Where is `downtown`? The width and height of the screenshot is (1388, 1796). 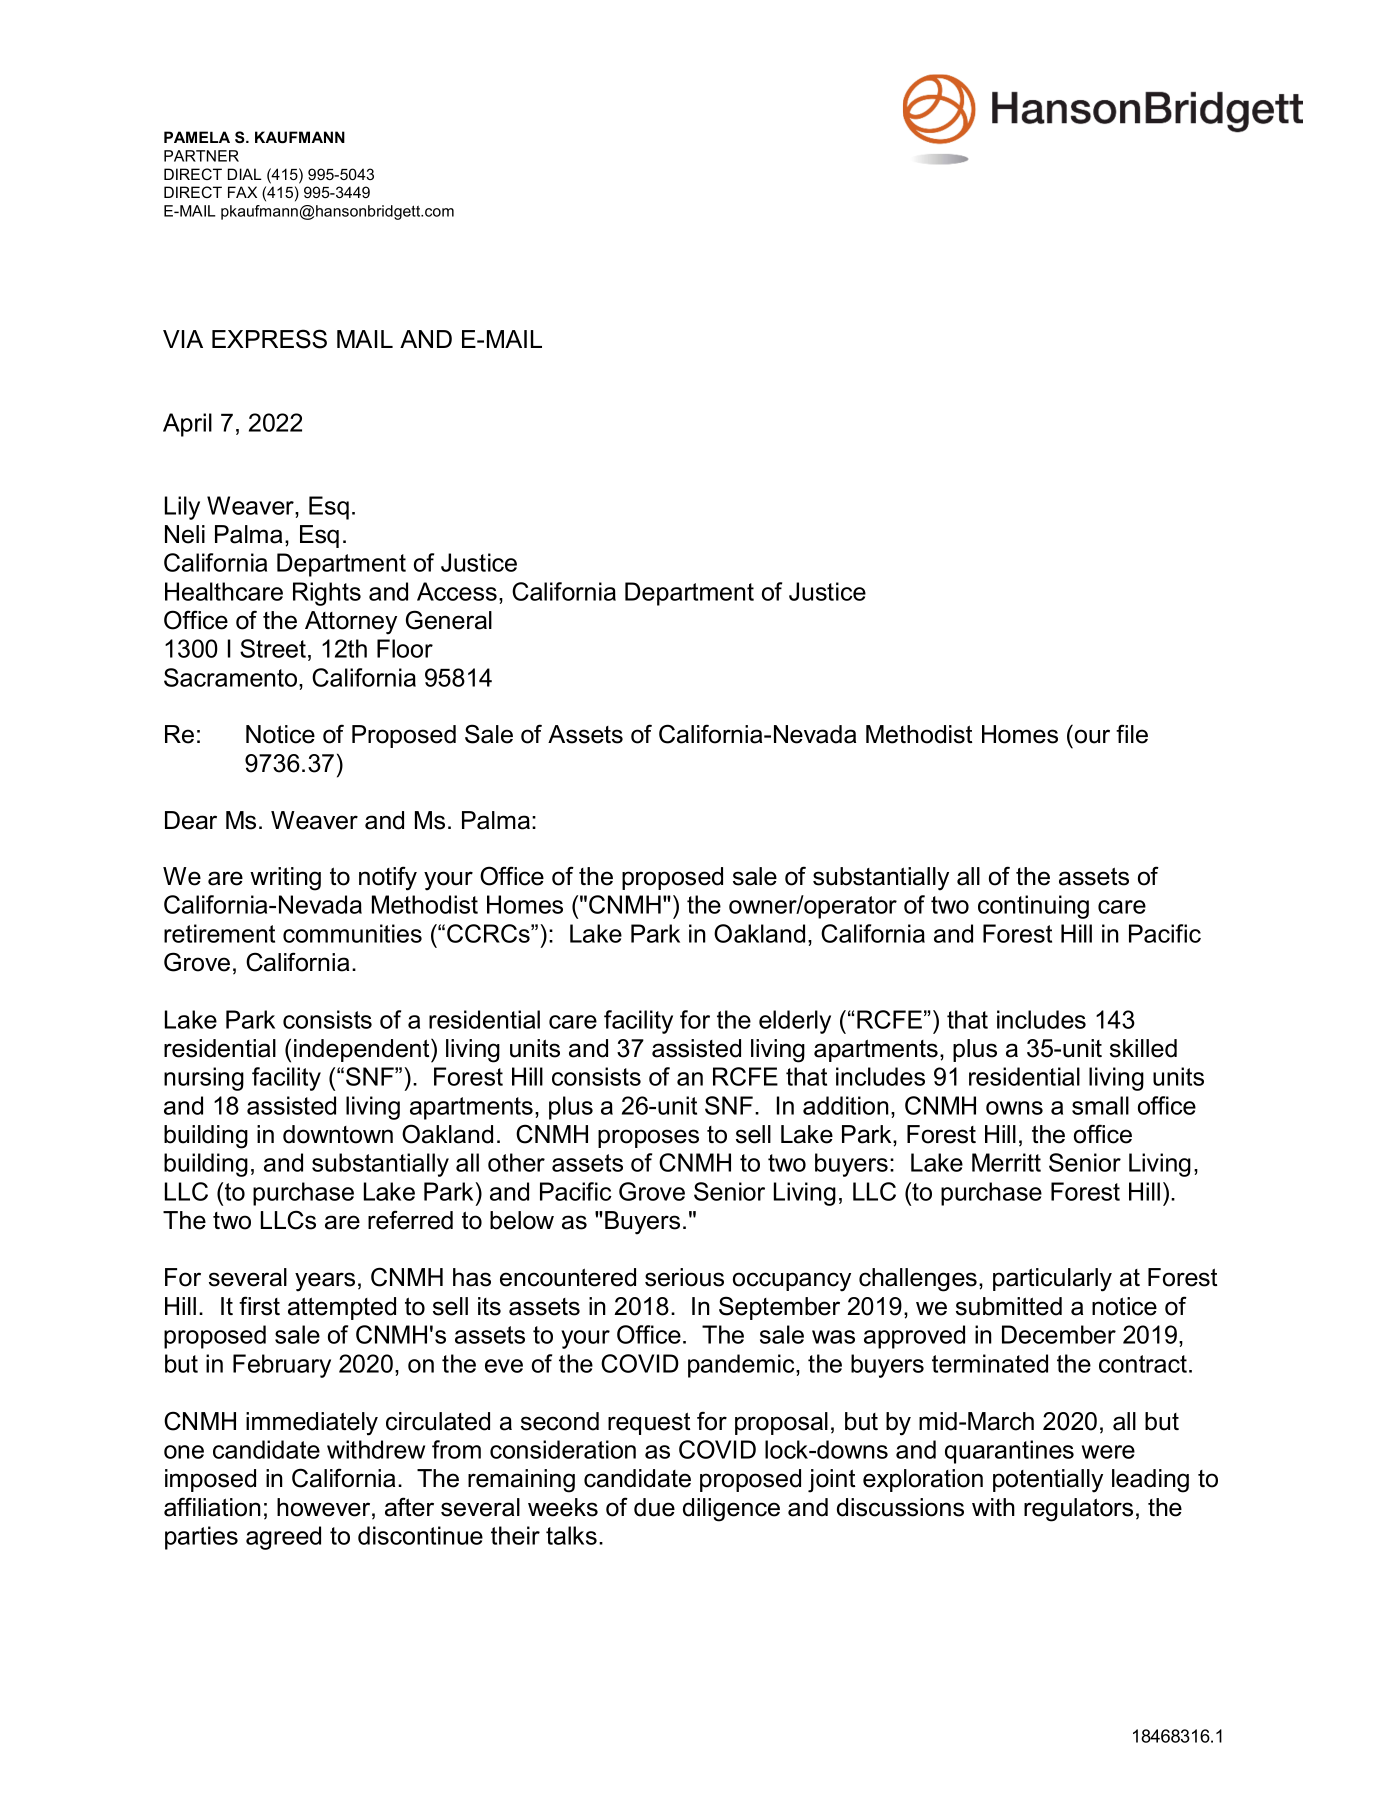
downtown is located at coordinates (338, 1134).
